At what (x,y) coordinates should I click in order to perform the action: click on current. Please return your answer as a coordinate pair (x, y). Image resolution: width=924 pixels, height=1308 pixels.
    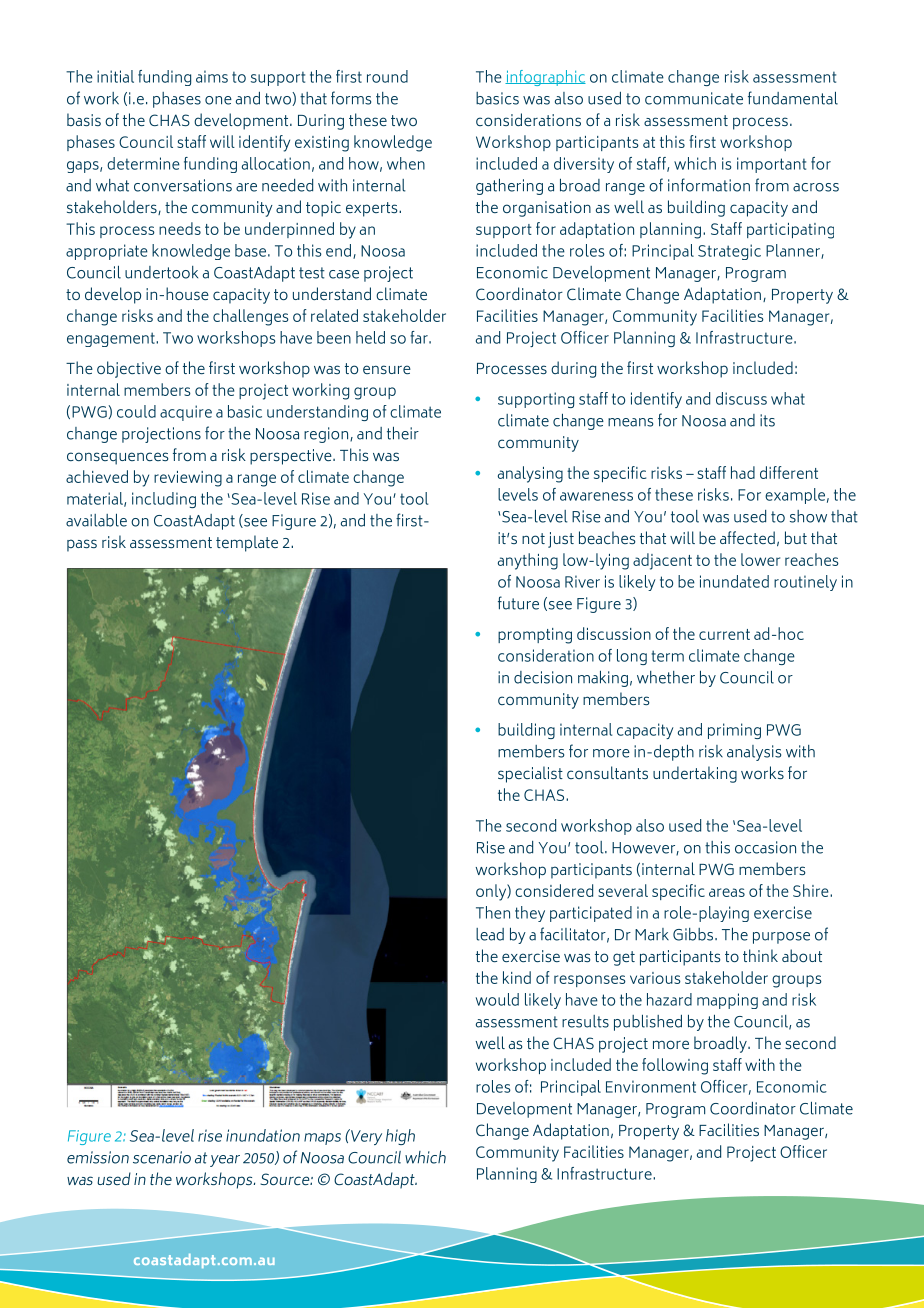
    Looking at the image, I should click on (724, 634).
